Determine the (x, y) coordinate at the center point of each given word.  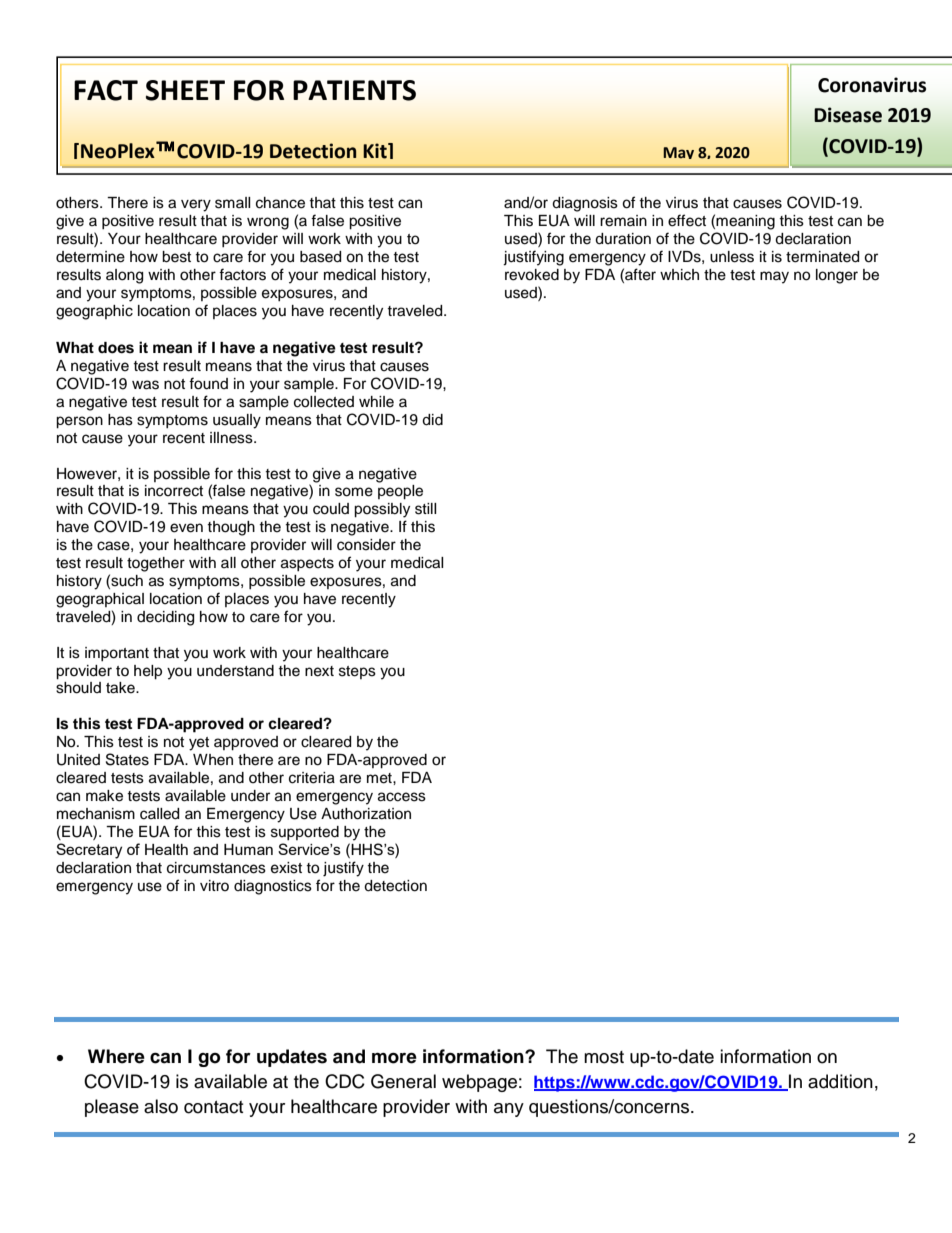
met (380, 778)
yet (199, 744)
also (161, 1106)
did (432, 420)
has (120, 420)
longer (837, 276)
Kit (376, 151)
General (403, 1081)
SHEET (185, 90)
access (402, 797)
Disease (848, 115)
